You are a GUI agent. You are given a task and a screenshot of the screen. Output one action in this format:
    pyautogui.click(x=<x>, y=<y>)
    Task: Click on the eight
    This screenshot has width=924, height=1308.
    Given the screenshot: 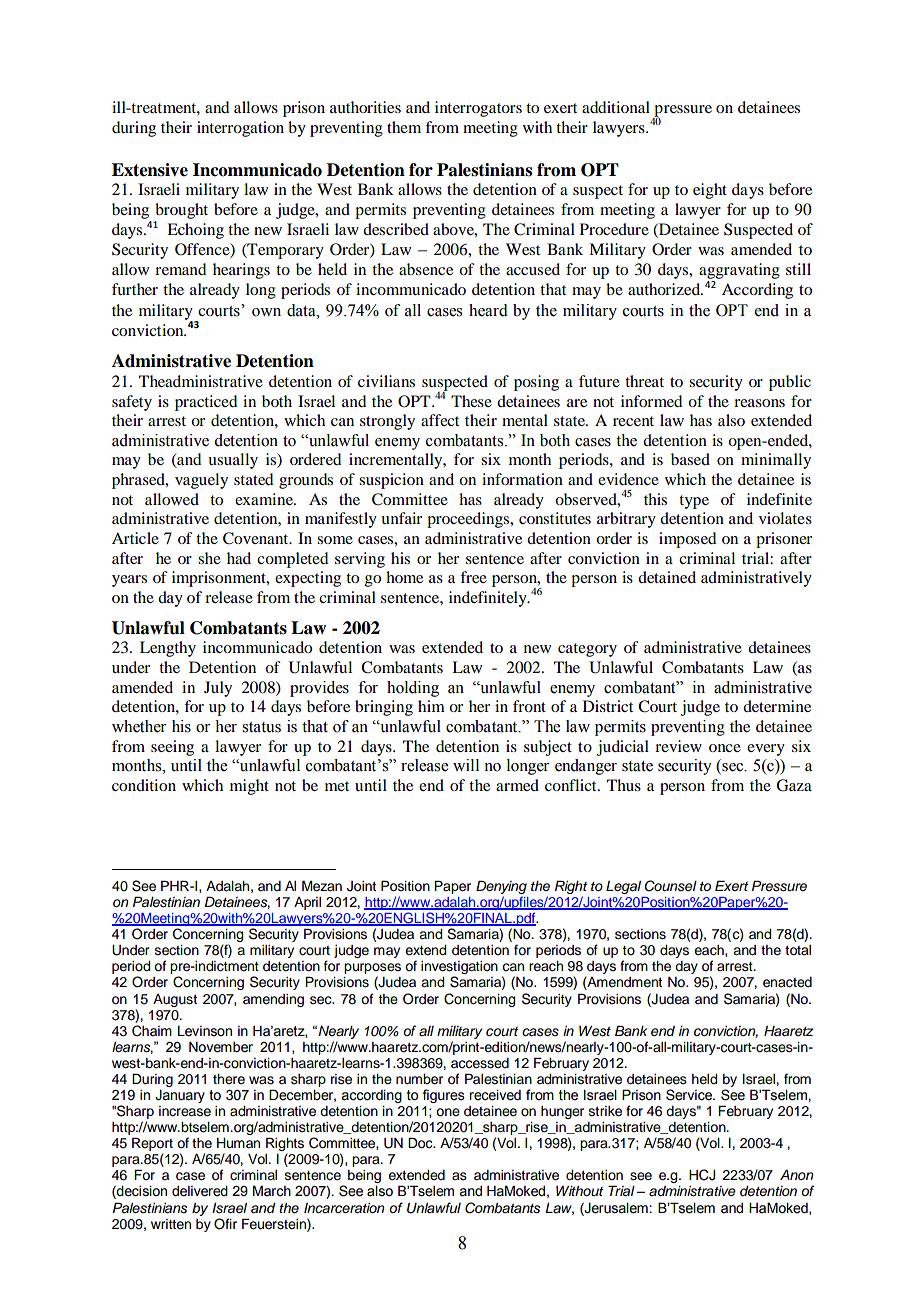 What is the action you would take?
    pyautogui.click(x=710, y=191)
